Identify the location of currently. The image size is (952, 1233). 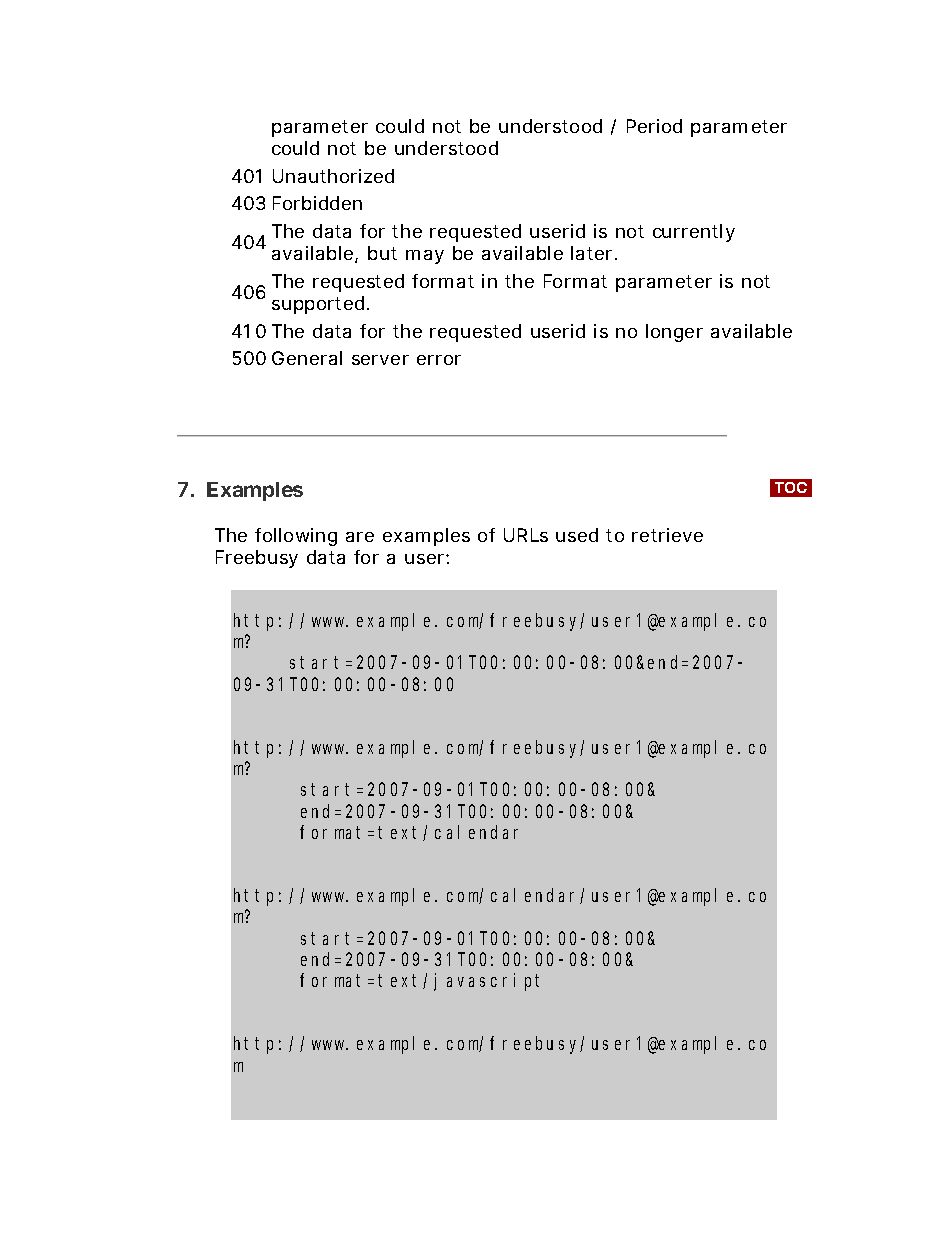
(694, 233).
